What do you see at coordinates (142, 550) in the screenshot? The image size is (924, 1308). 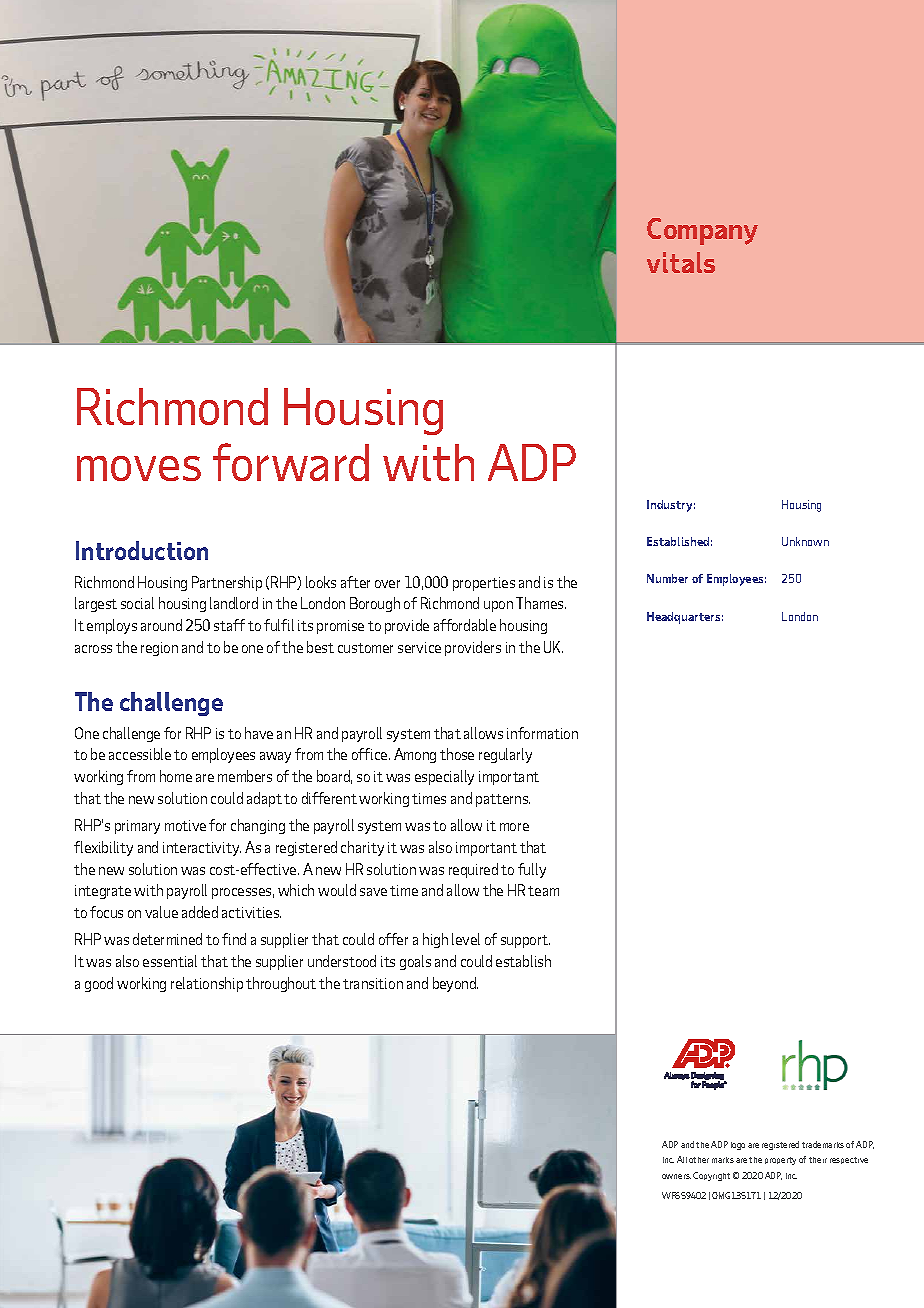 I see `Introduction` at bounding box center [142, 550].
